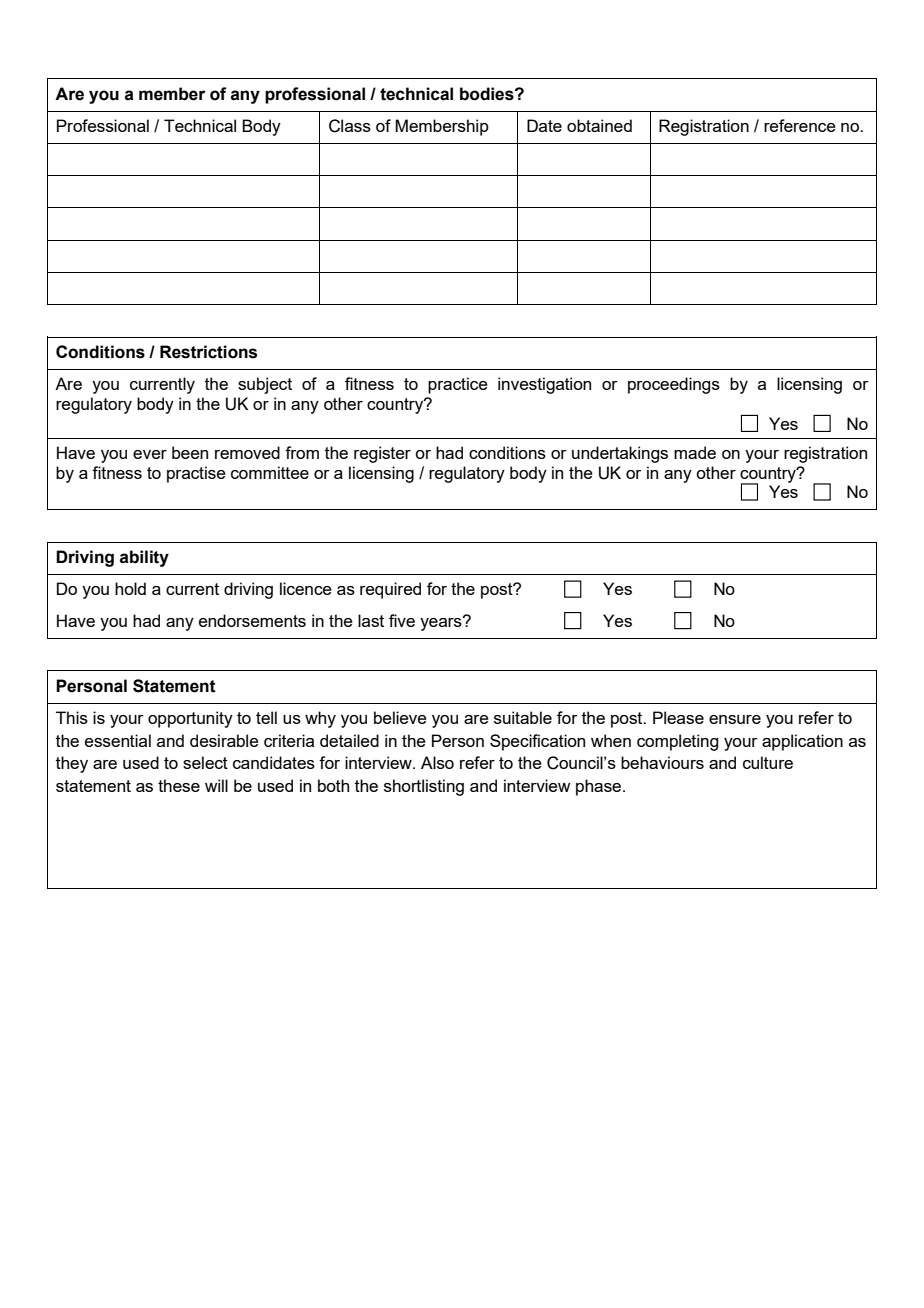 The height and width of the screenshot is (1308, 924). Describe the element at coordinates (437, 762) in the screenshot. I see `Also` at that location.
